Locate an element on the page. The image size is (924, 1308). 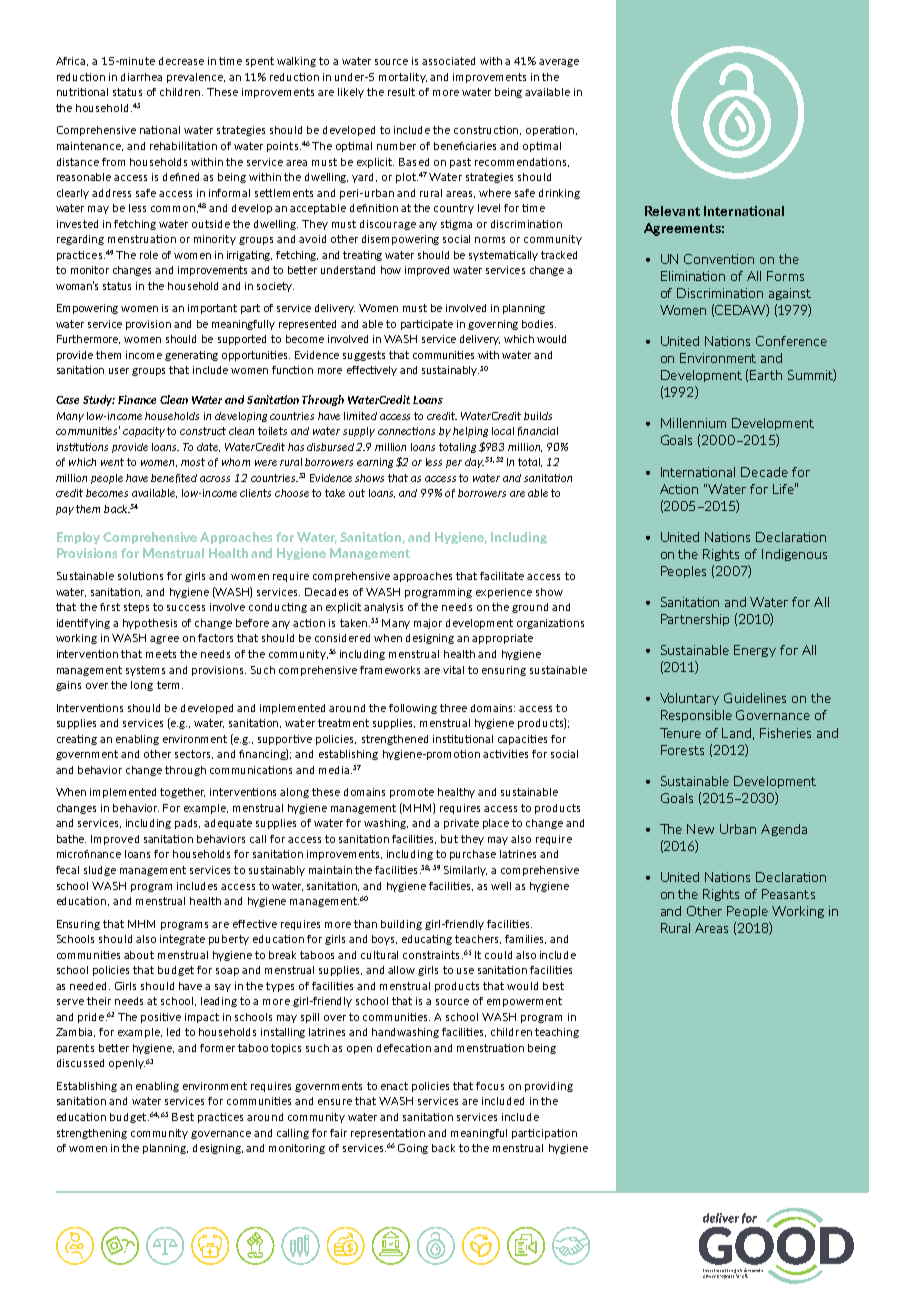
Energy is located at coordinates (755, 651).
